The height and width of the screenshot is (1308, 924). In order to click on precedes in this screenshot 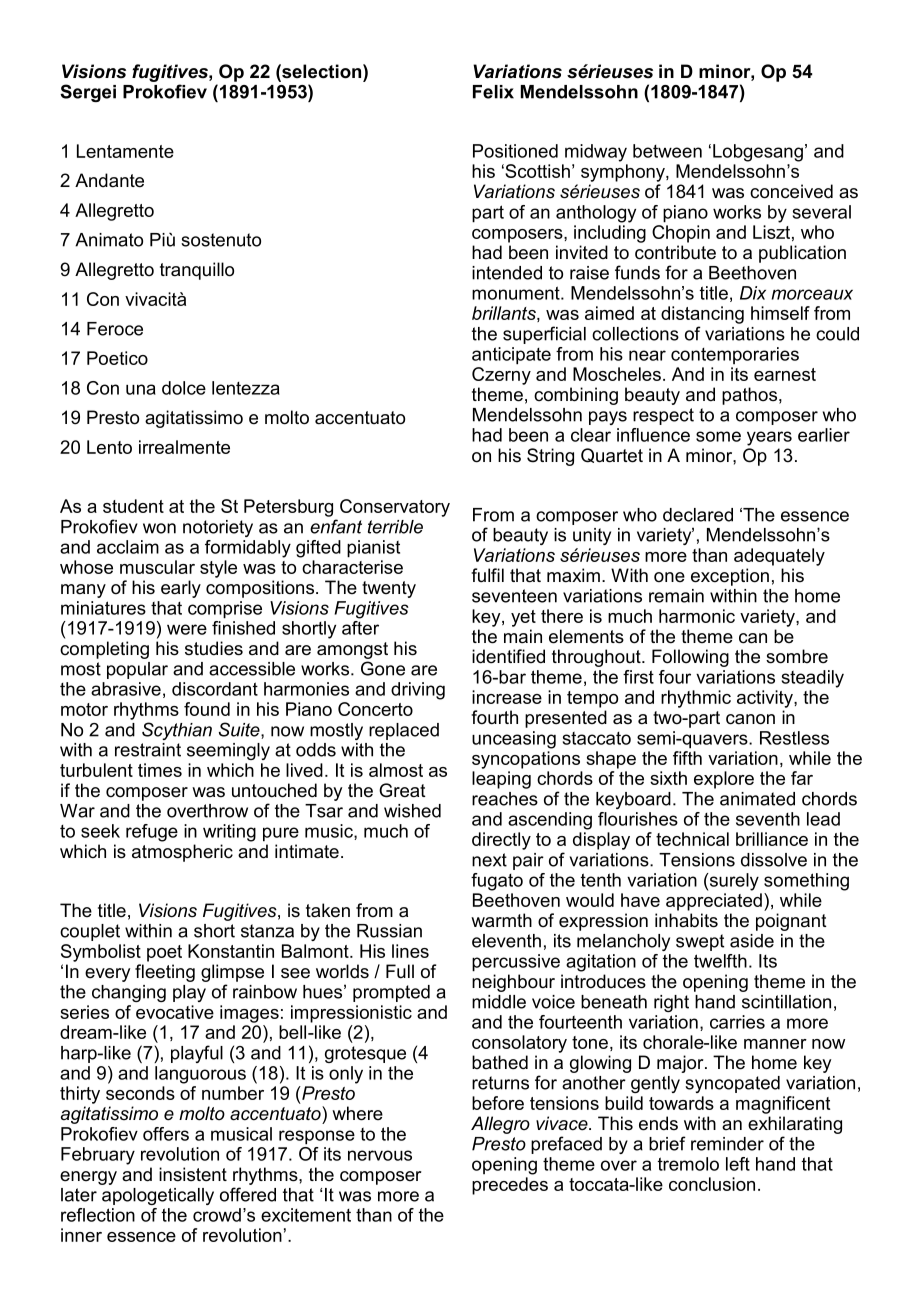, I will do `click(510, 1186)`.
